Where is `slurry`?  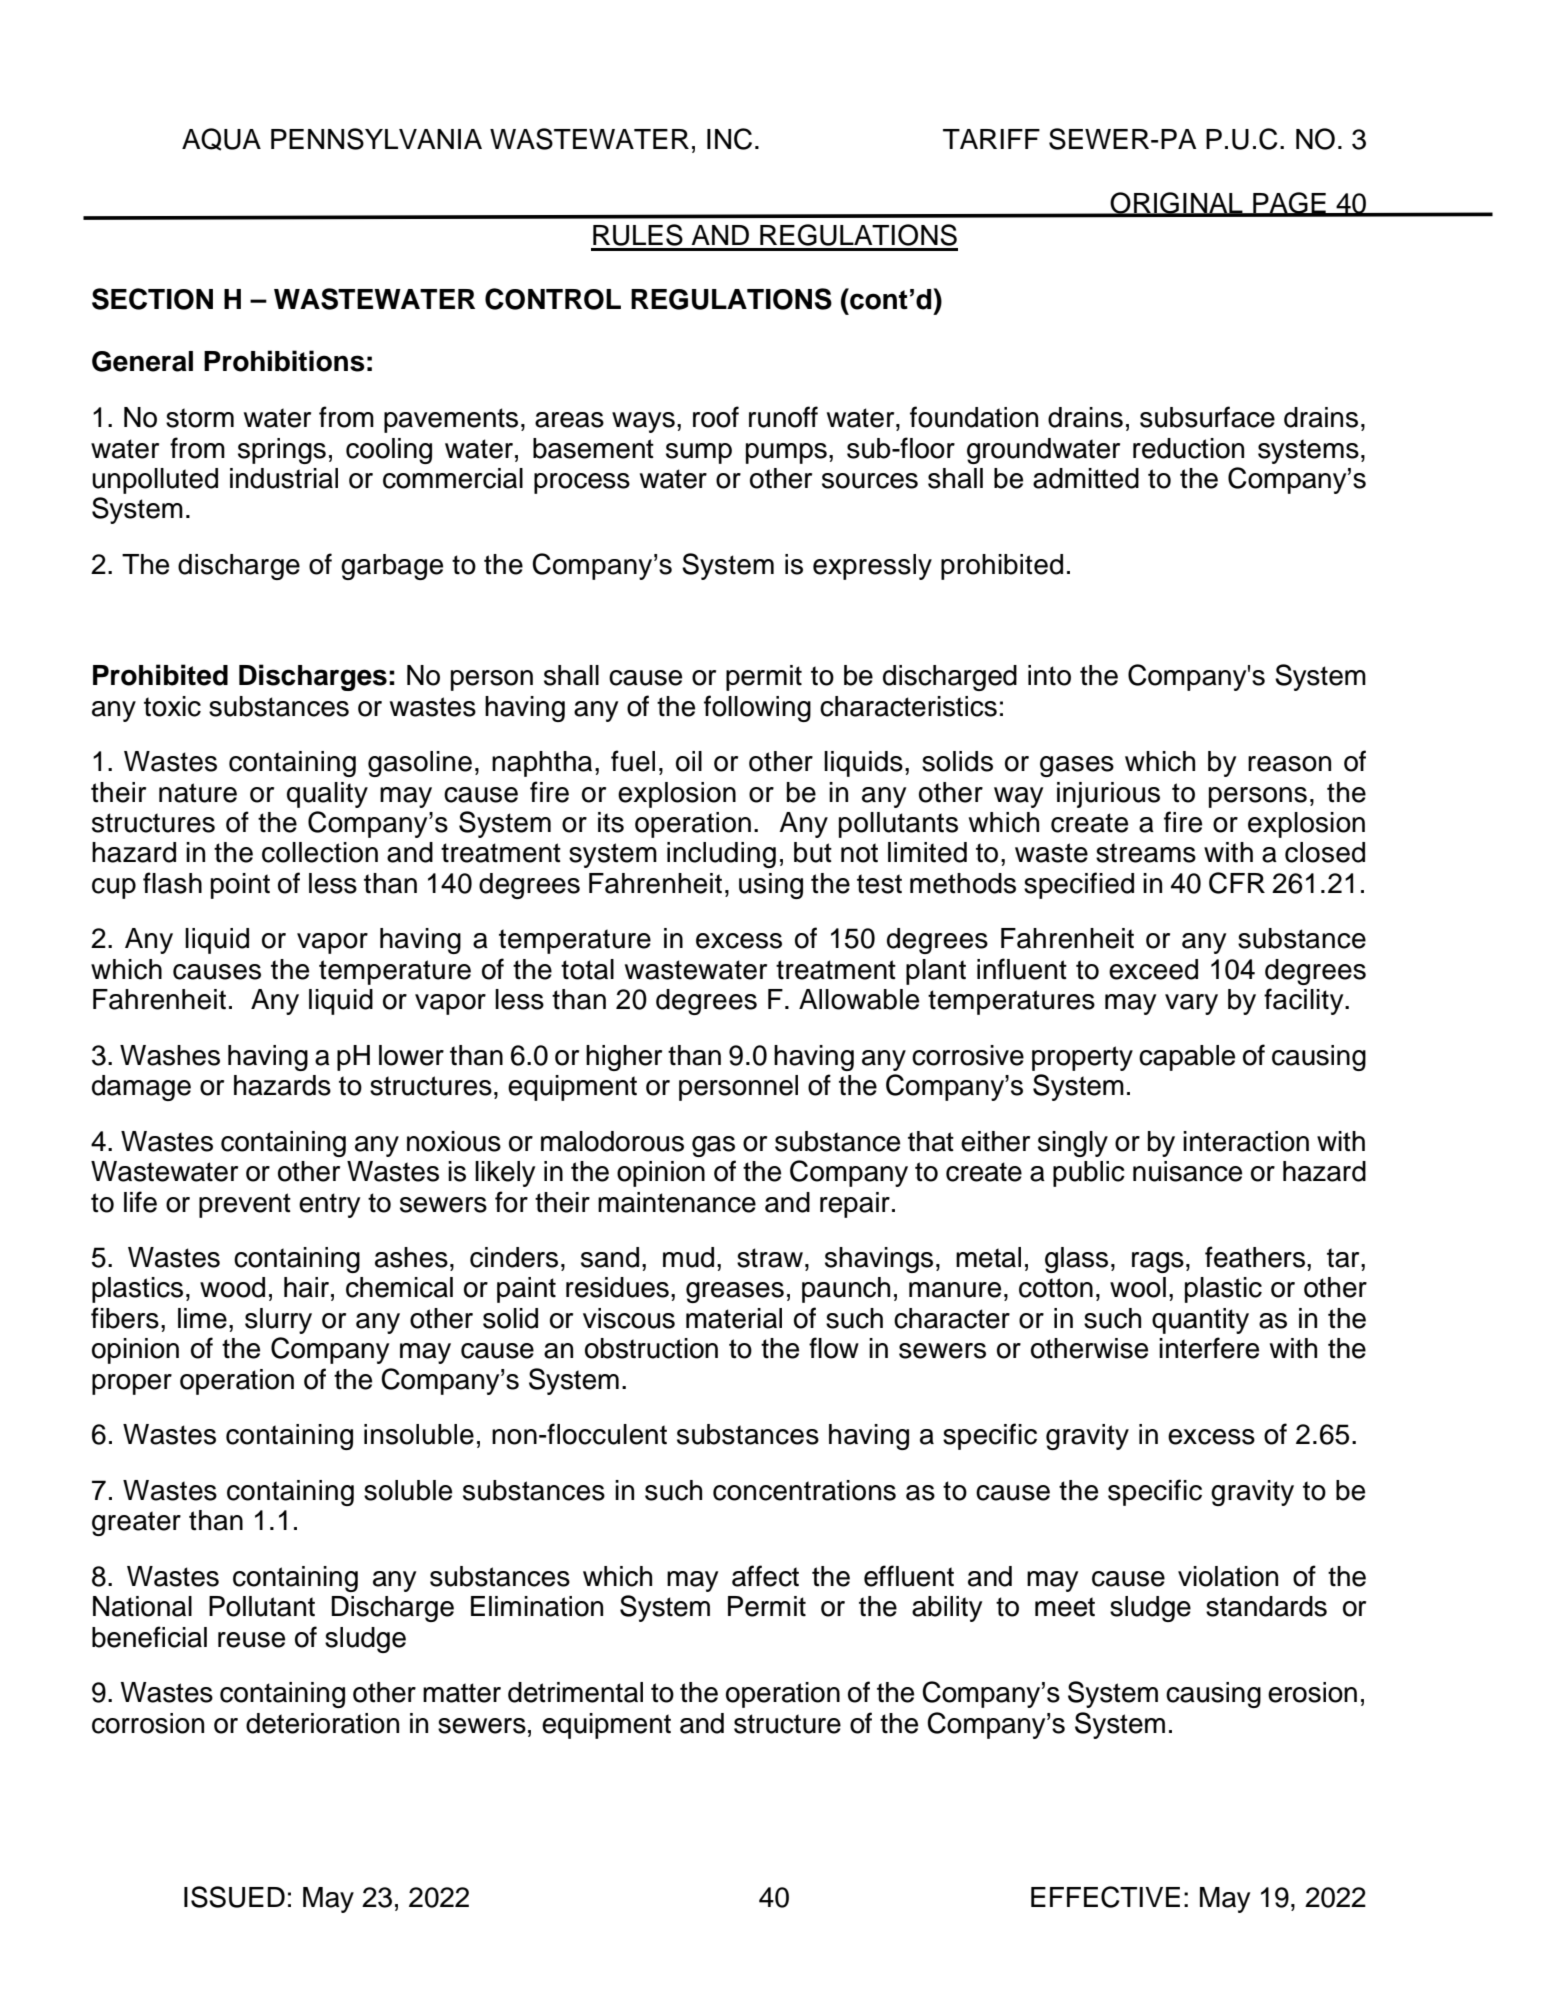 slurry is located at coordinates (278, 1321).
